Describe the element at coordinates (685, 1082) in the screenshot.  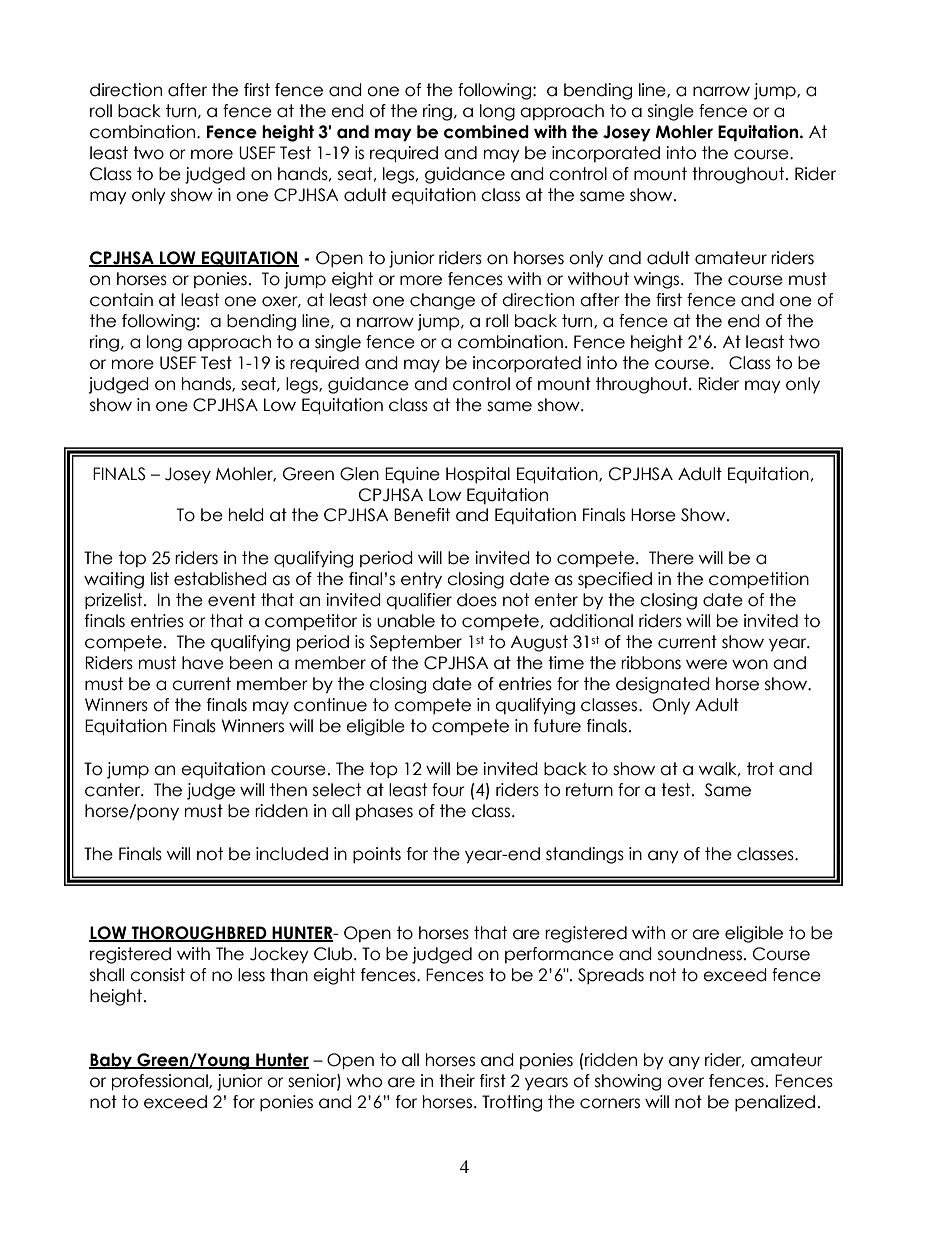
I see `over` at that location.
